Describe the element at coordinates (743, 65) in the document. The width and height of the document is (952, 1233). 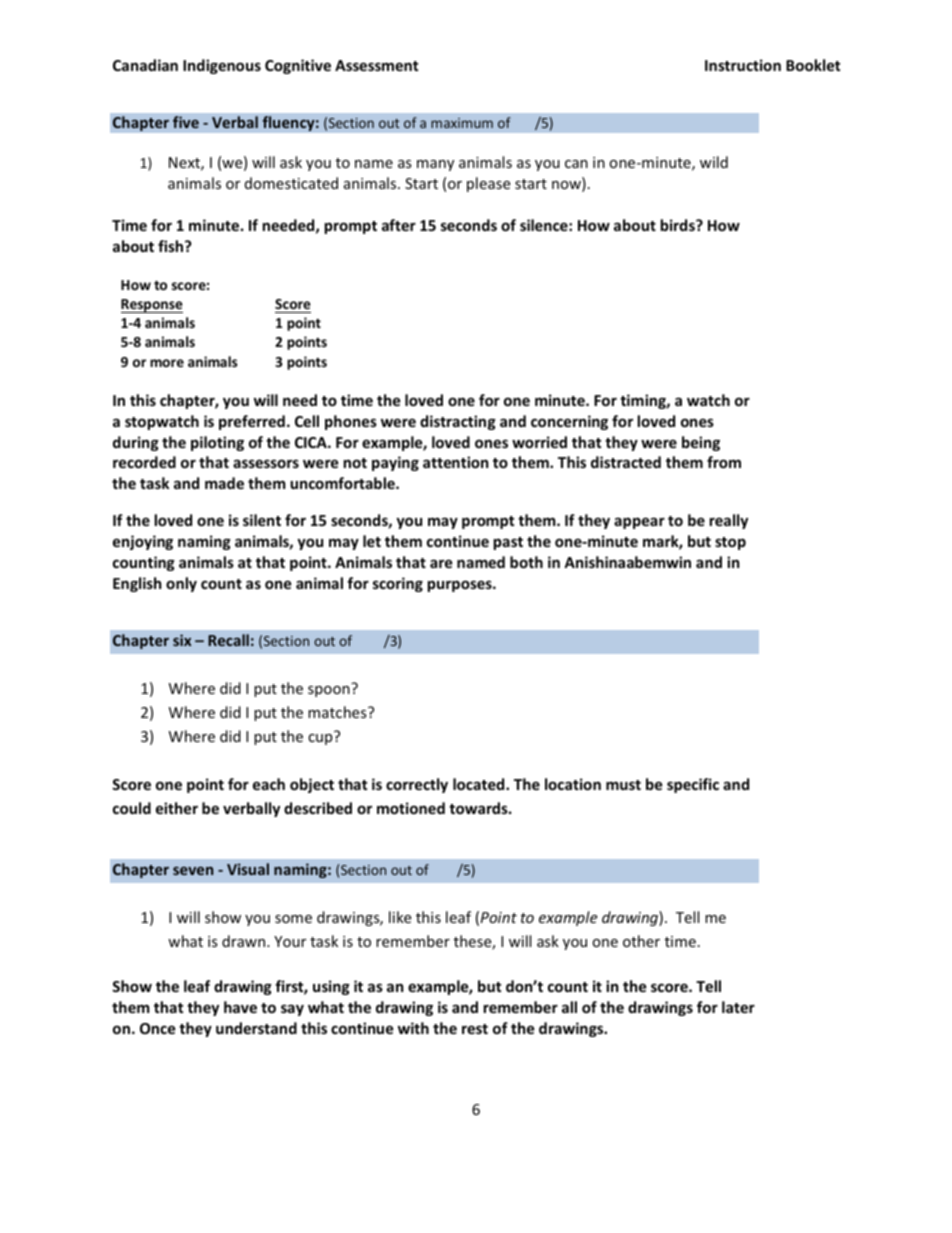
I see `Instruction` at that location.
